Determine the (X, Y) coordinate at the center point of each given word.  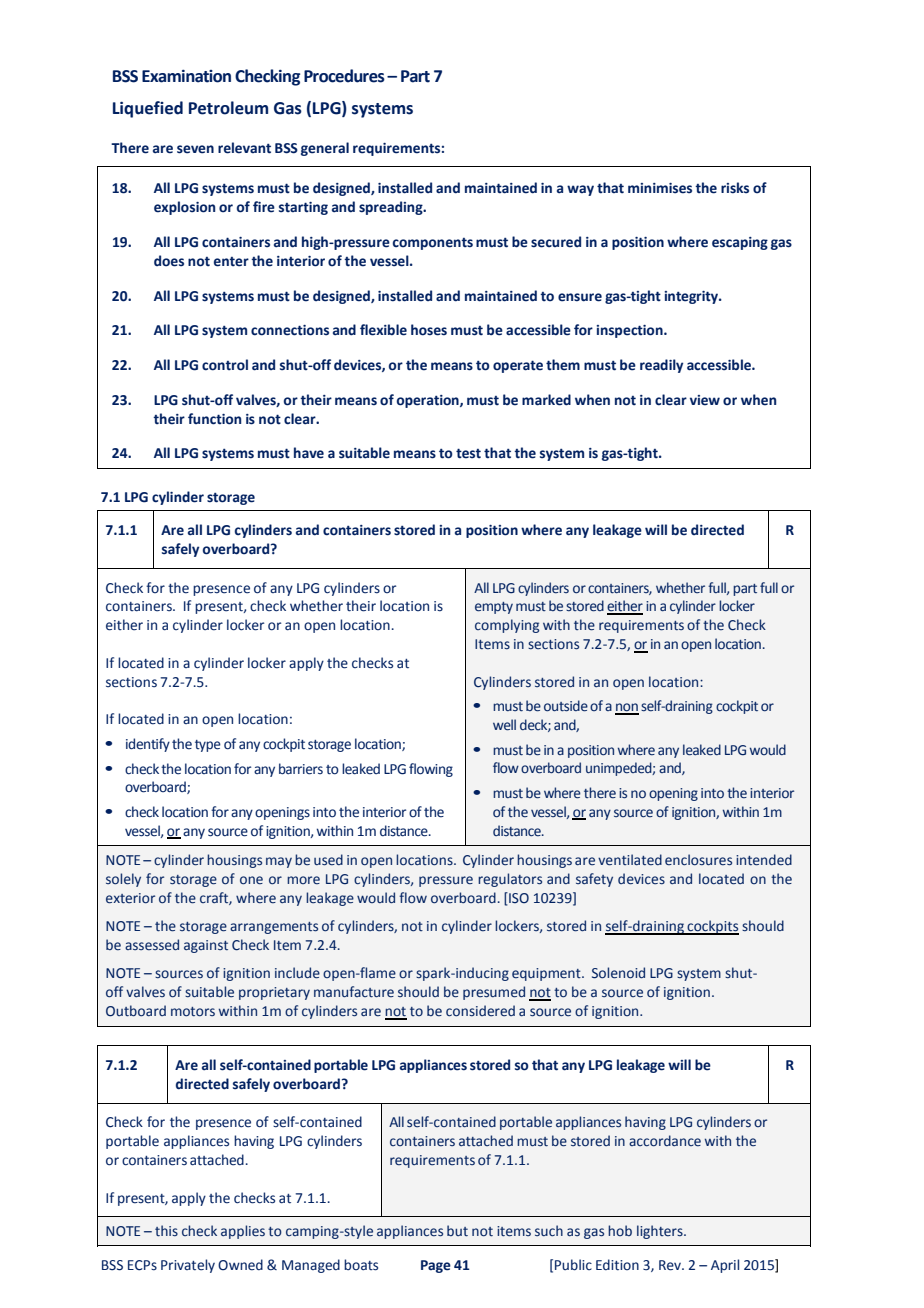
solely (123, 880)
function (214, 419)
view (705, 400)
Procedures (344, 76)
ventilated (630, 860)
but (457, 1231)
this (166, 1231)
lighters (661, 1232)
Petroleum (228, 108)
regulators (510, 880)
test (468, 453)
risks (735, 188)
